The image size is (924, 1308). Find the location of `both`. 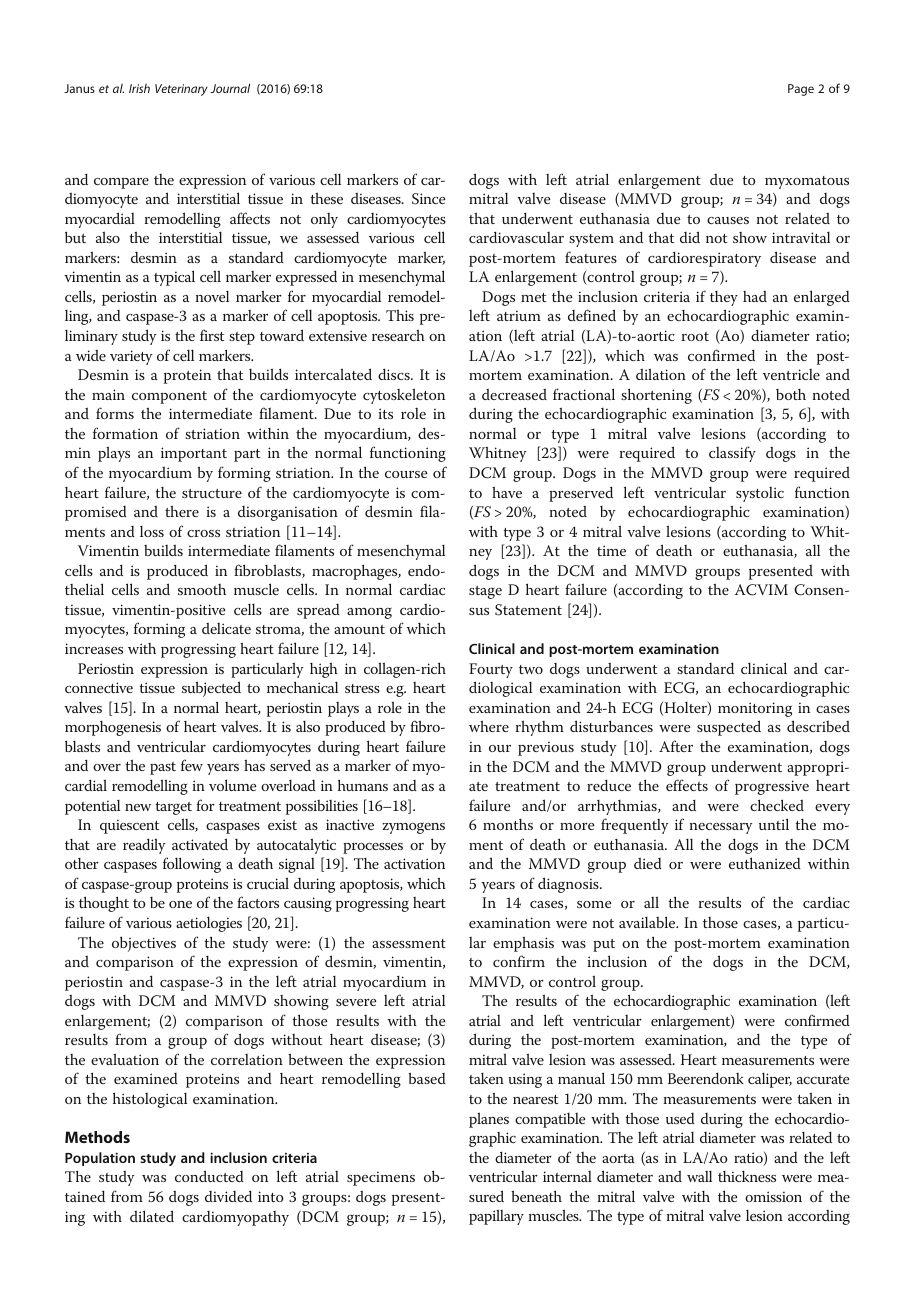

both is located at coordinates (791, 394).
